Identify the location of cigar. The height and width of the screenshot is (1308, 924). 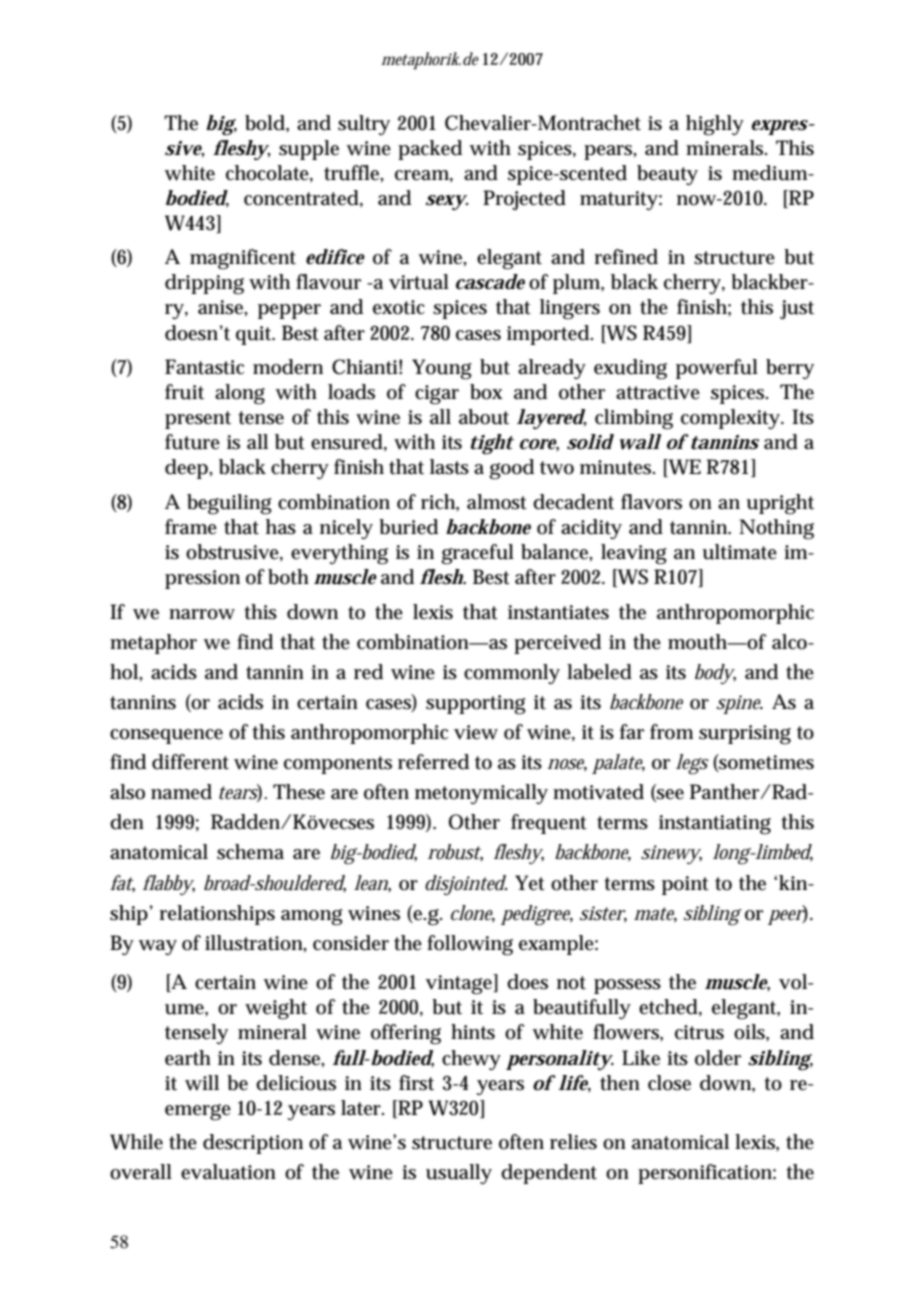
(437, 395).
